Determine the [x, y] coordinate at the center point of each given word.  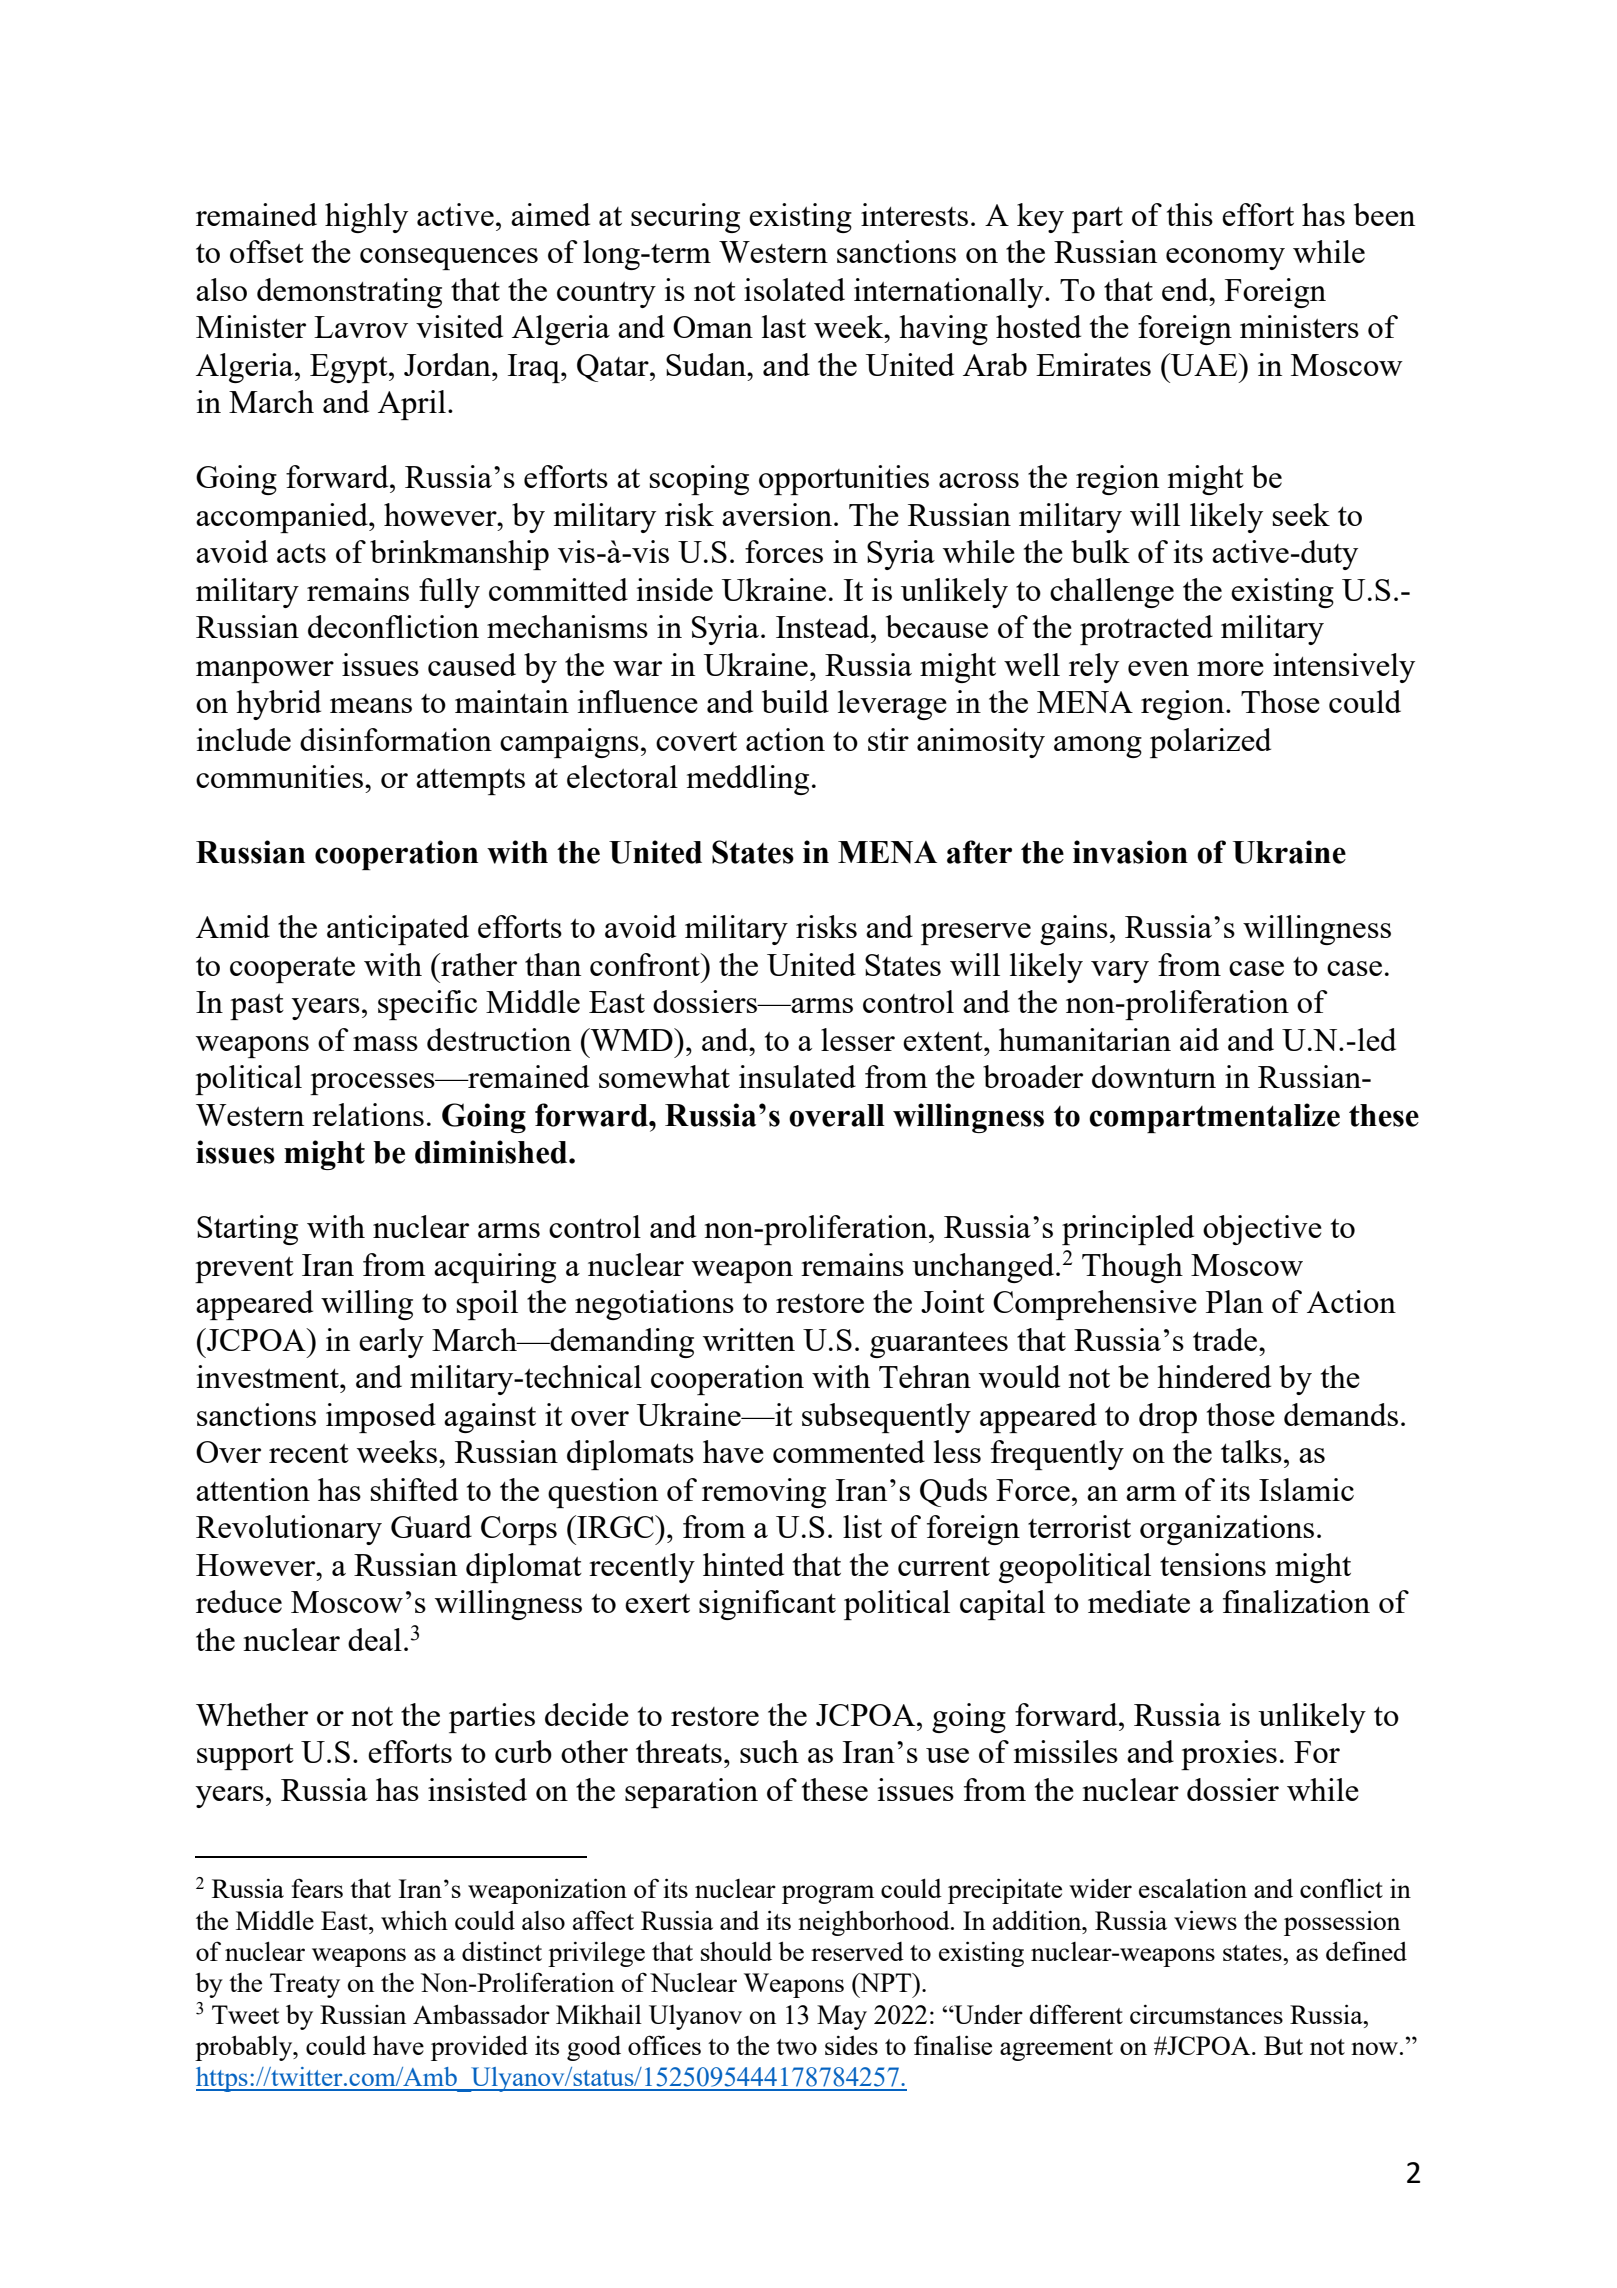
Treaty [305, 1985]
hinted [743, 1564]
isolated [794, 289]
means [371, 705]
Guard [431, 1526]
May [842, 2017]
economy [1225, 259]
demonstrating [349, 293]
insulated [797, 1076]
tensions [1213, 1564]
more [1230, 668]
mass [385, 1043]
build [795, 701]
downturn [1154, 1076]
